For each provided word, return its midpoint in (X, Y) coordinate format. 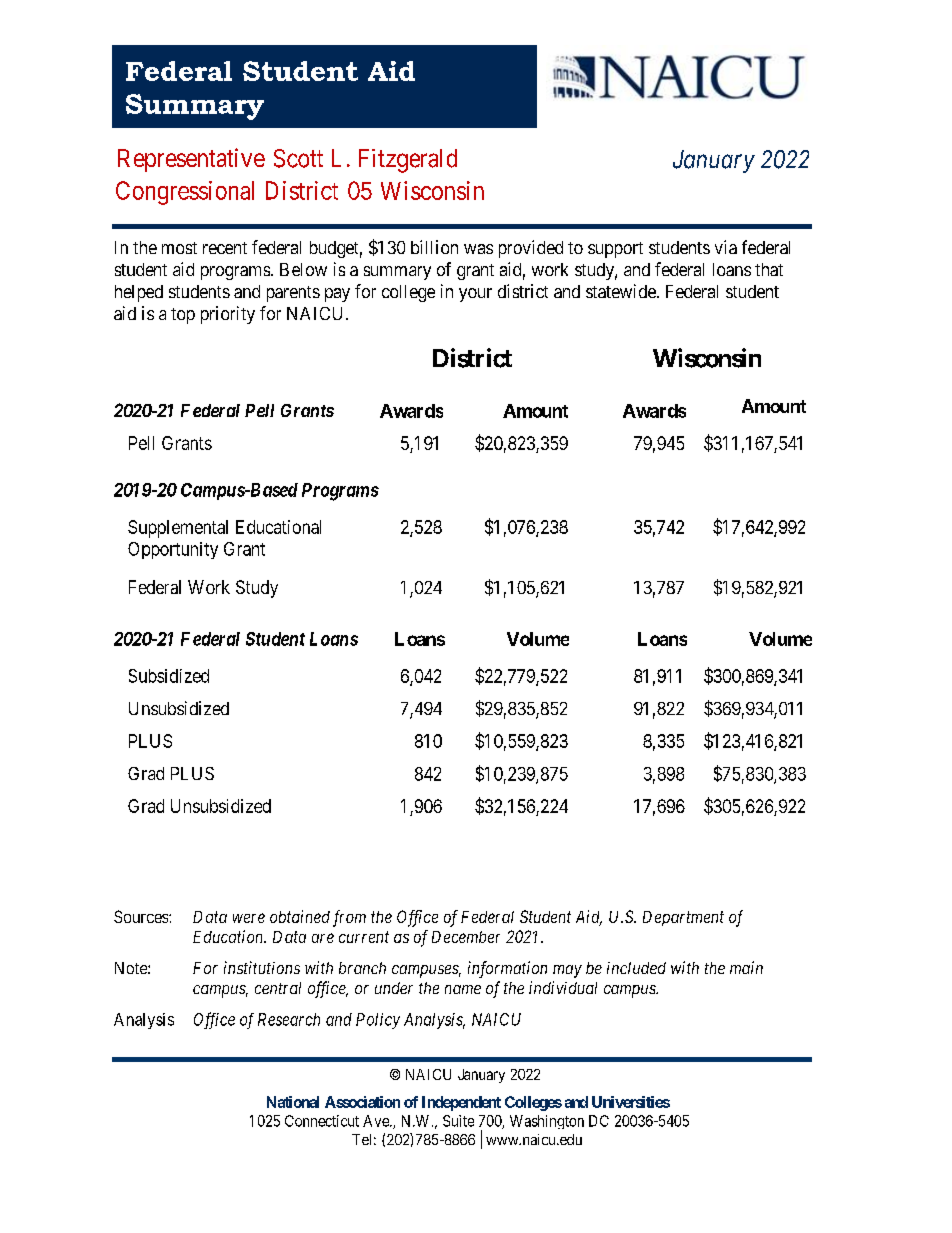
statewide (622, 291)
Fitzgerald (408, 161)
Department (683, 918)
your (475, 295)
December (466, 937)
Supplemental (178, 529)
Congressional (185, 193)
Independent (461, 1103)
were (249, 918)
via (726, 247)
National (293, 1102)
